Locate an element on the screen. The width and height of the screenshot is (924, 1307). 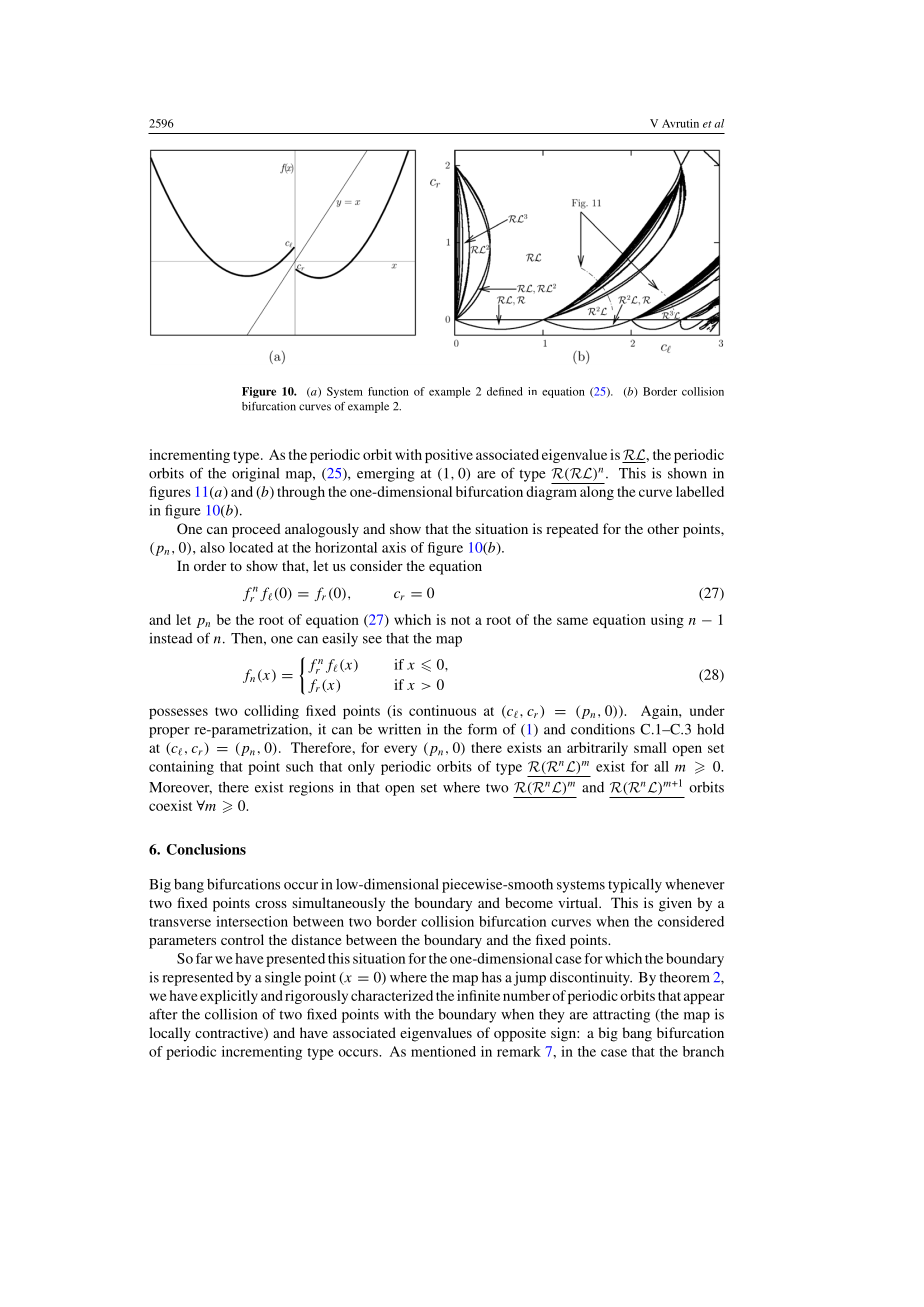
function is located at coordinates (388, 391).
